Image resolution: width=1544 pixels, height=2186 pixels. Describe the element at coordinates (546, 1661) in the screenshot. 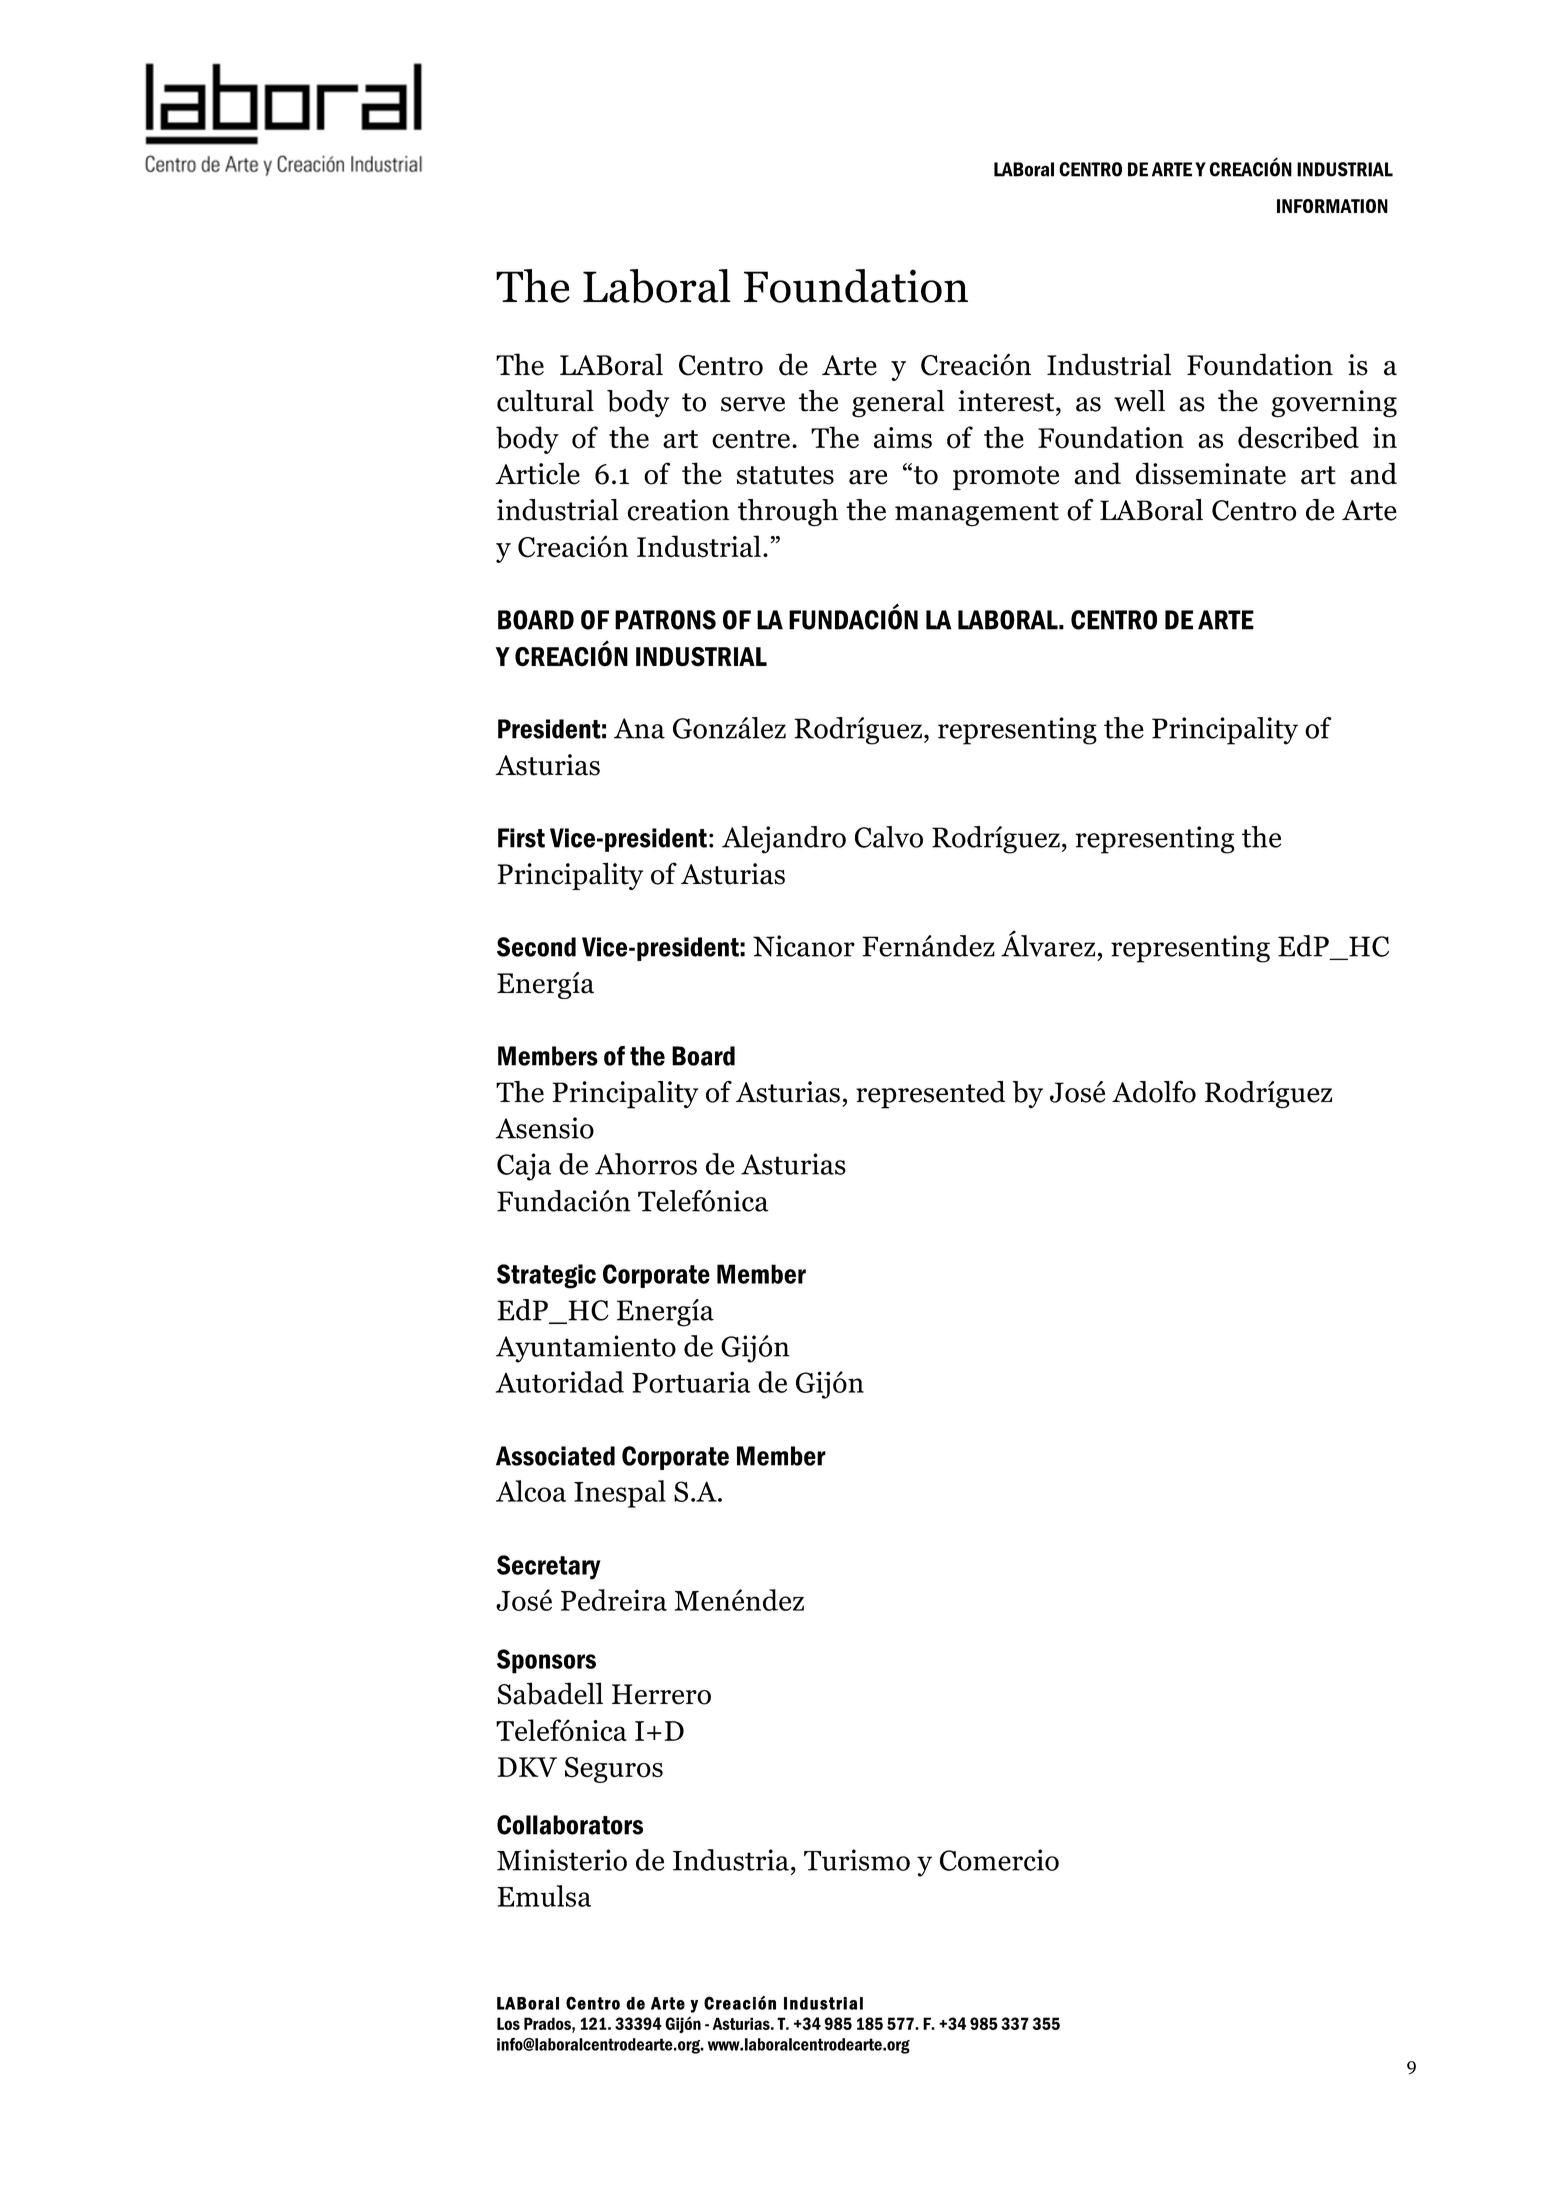

I see `Sponsors` at that location.
